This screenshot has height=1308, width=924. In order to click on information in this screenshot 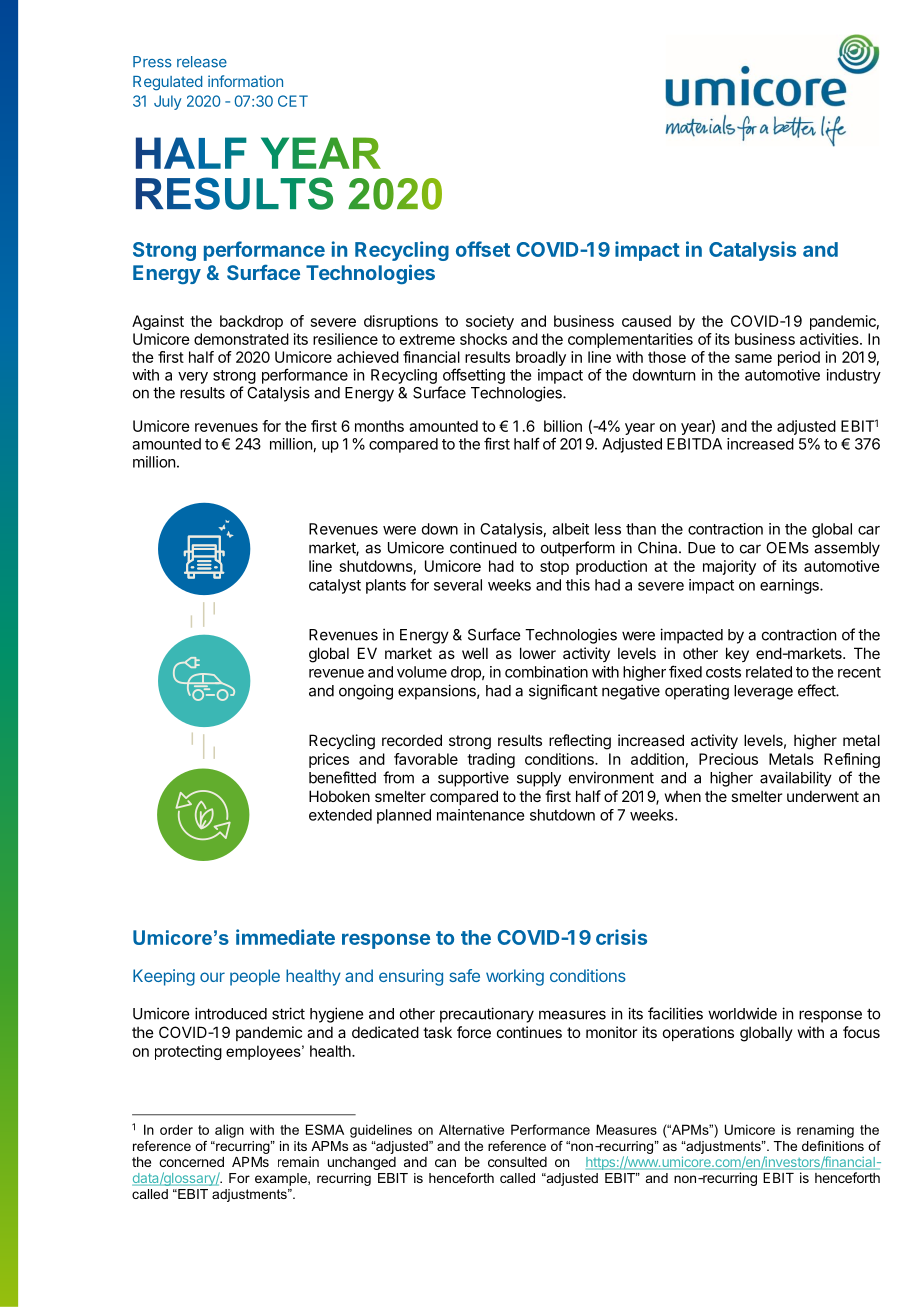, I will do `click(245, 81)`.
